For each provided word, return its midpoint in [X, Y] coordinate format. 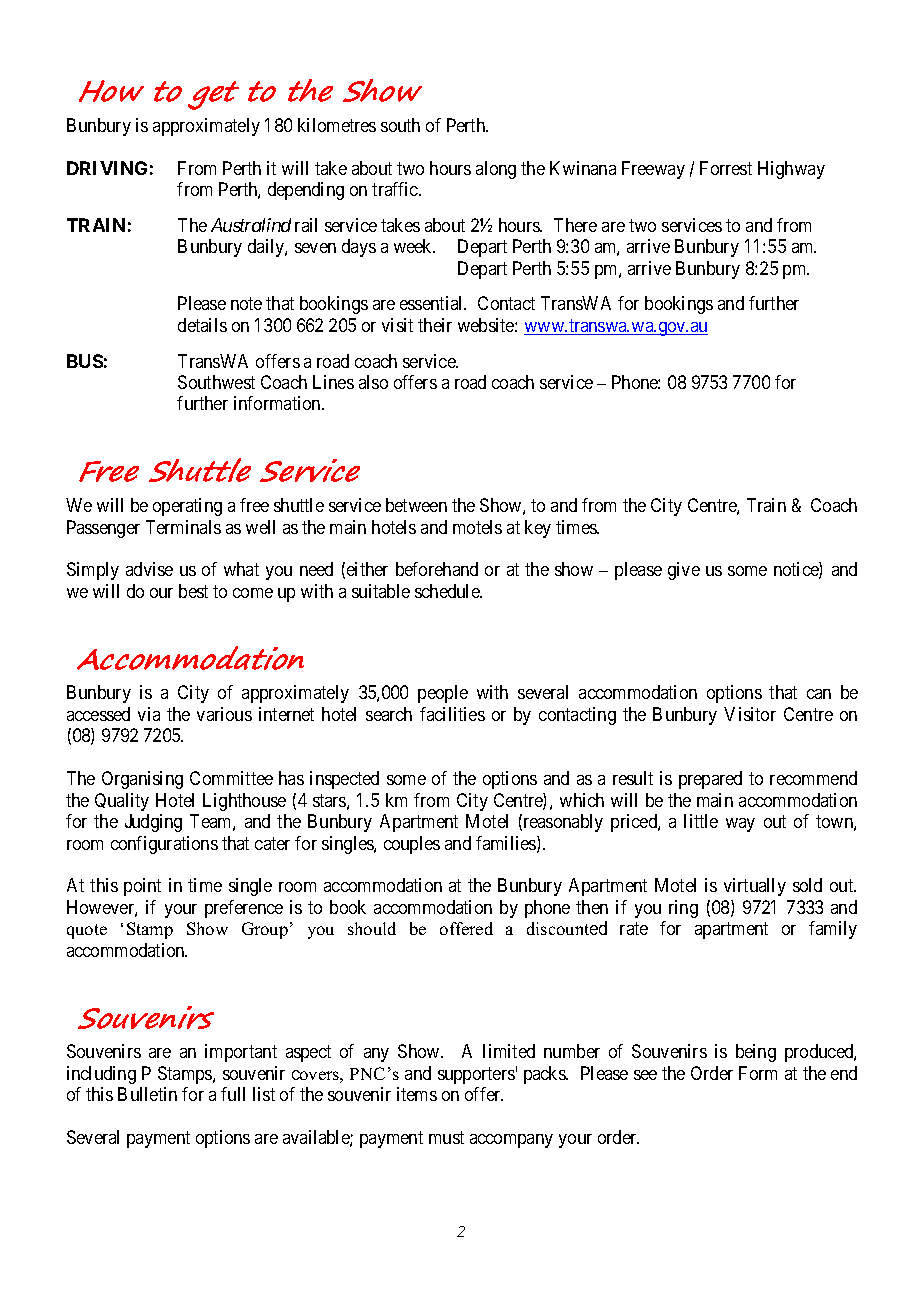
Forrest [726, 168]
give [684, 571]
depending [306, 191]
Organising [142, 780]
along [496, 170]
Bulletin [147, 1094]
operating [187, 507]
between [416, 505]
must [446, 1137]
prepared [710, 780]
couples [412, 845]
